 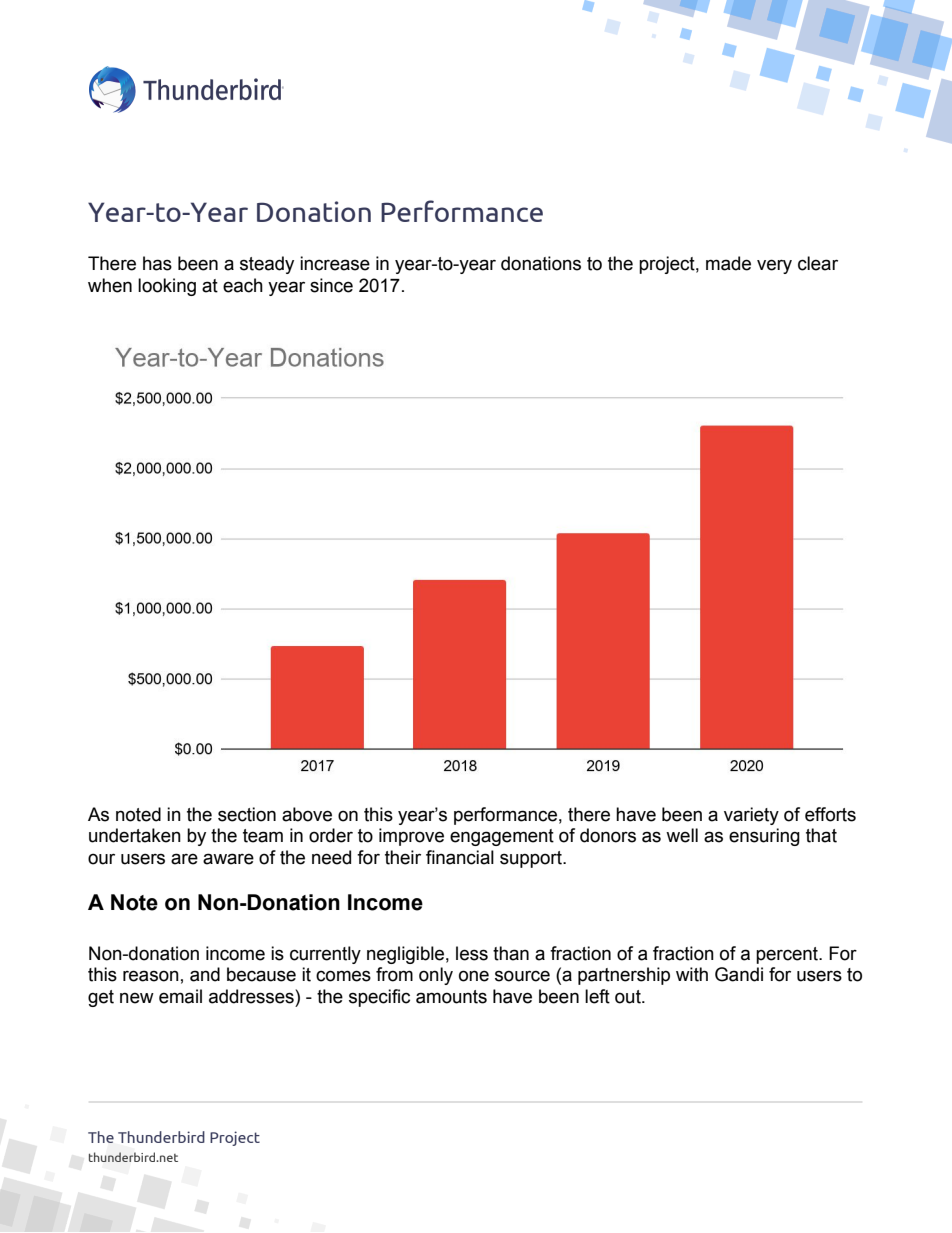 I want to click on looking, so click(x=167, y=287).
